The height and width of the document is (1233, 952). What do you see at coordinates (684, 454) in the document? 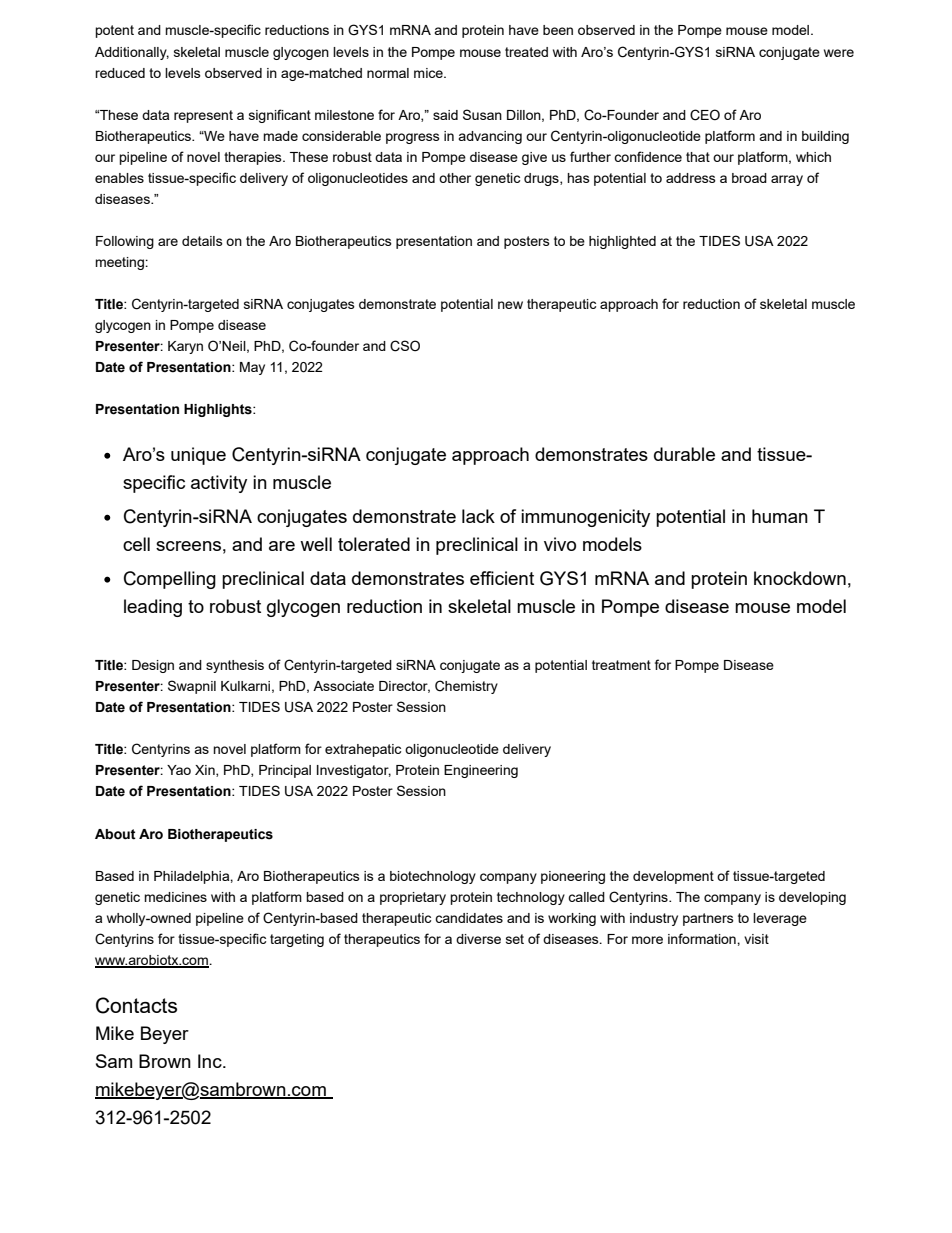
I see `durable` at bounding box center [684, 454].
